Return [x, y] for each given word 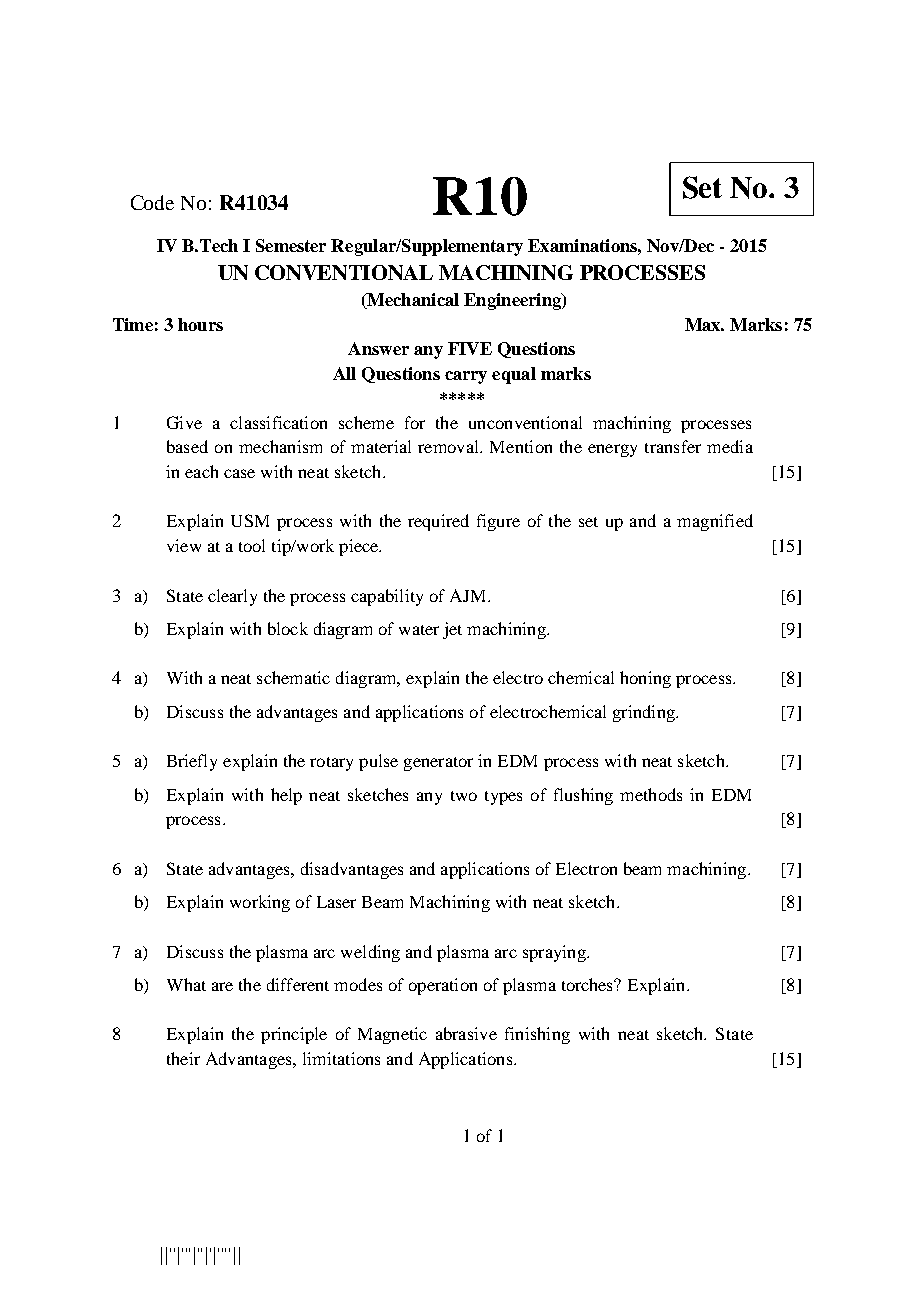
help [286, 796]
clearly [232, 597]
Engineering [513, 301]
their [183, 1058]
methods [651, 794]
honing [645, 679]
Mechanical [412, 301]
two [464, 796]
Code [152, 202]
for [415, 422]
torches [589, 984]
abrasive [466, 1033]
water [419, 630]
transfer [673, 446]
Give [184, 422]
